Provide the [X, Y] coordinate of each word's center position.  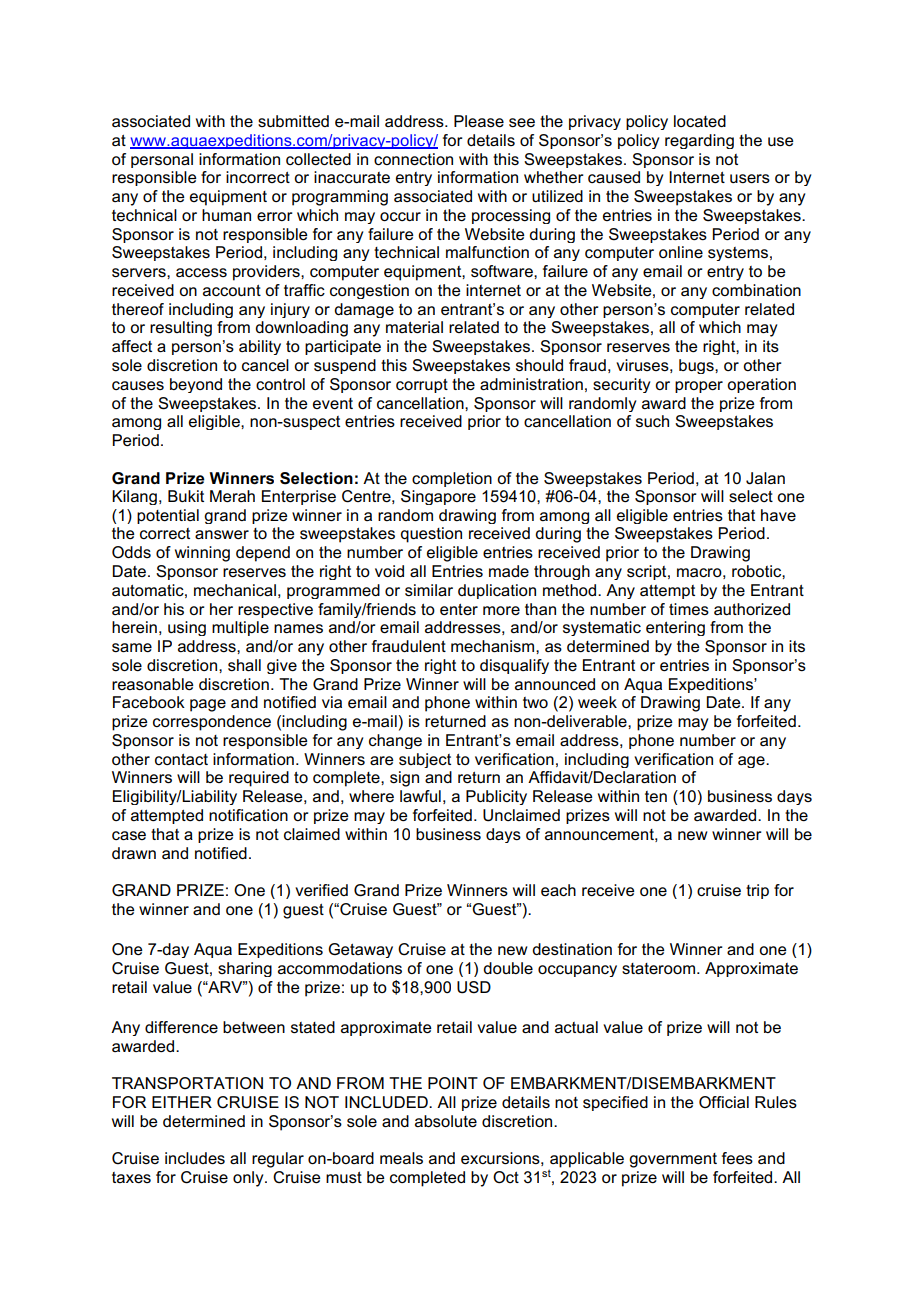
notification [248, 815]
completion [452, 479]
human [226, 215]
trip [757, 891]
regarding [699, 141]
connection [413, 159]
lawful [420, 796]
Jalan [765, 478]
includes [195, 1158]
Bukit [186, 496]
